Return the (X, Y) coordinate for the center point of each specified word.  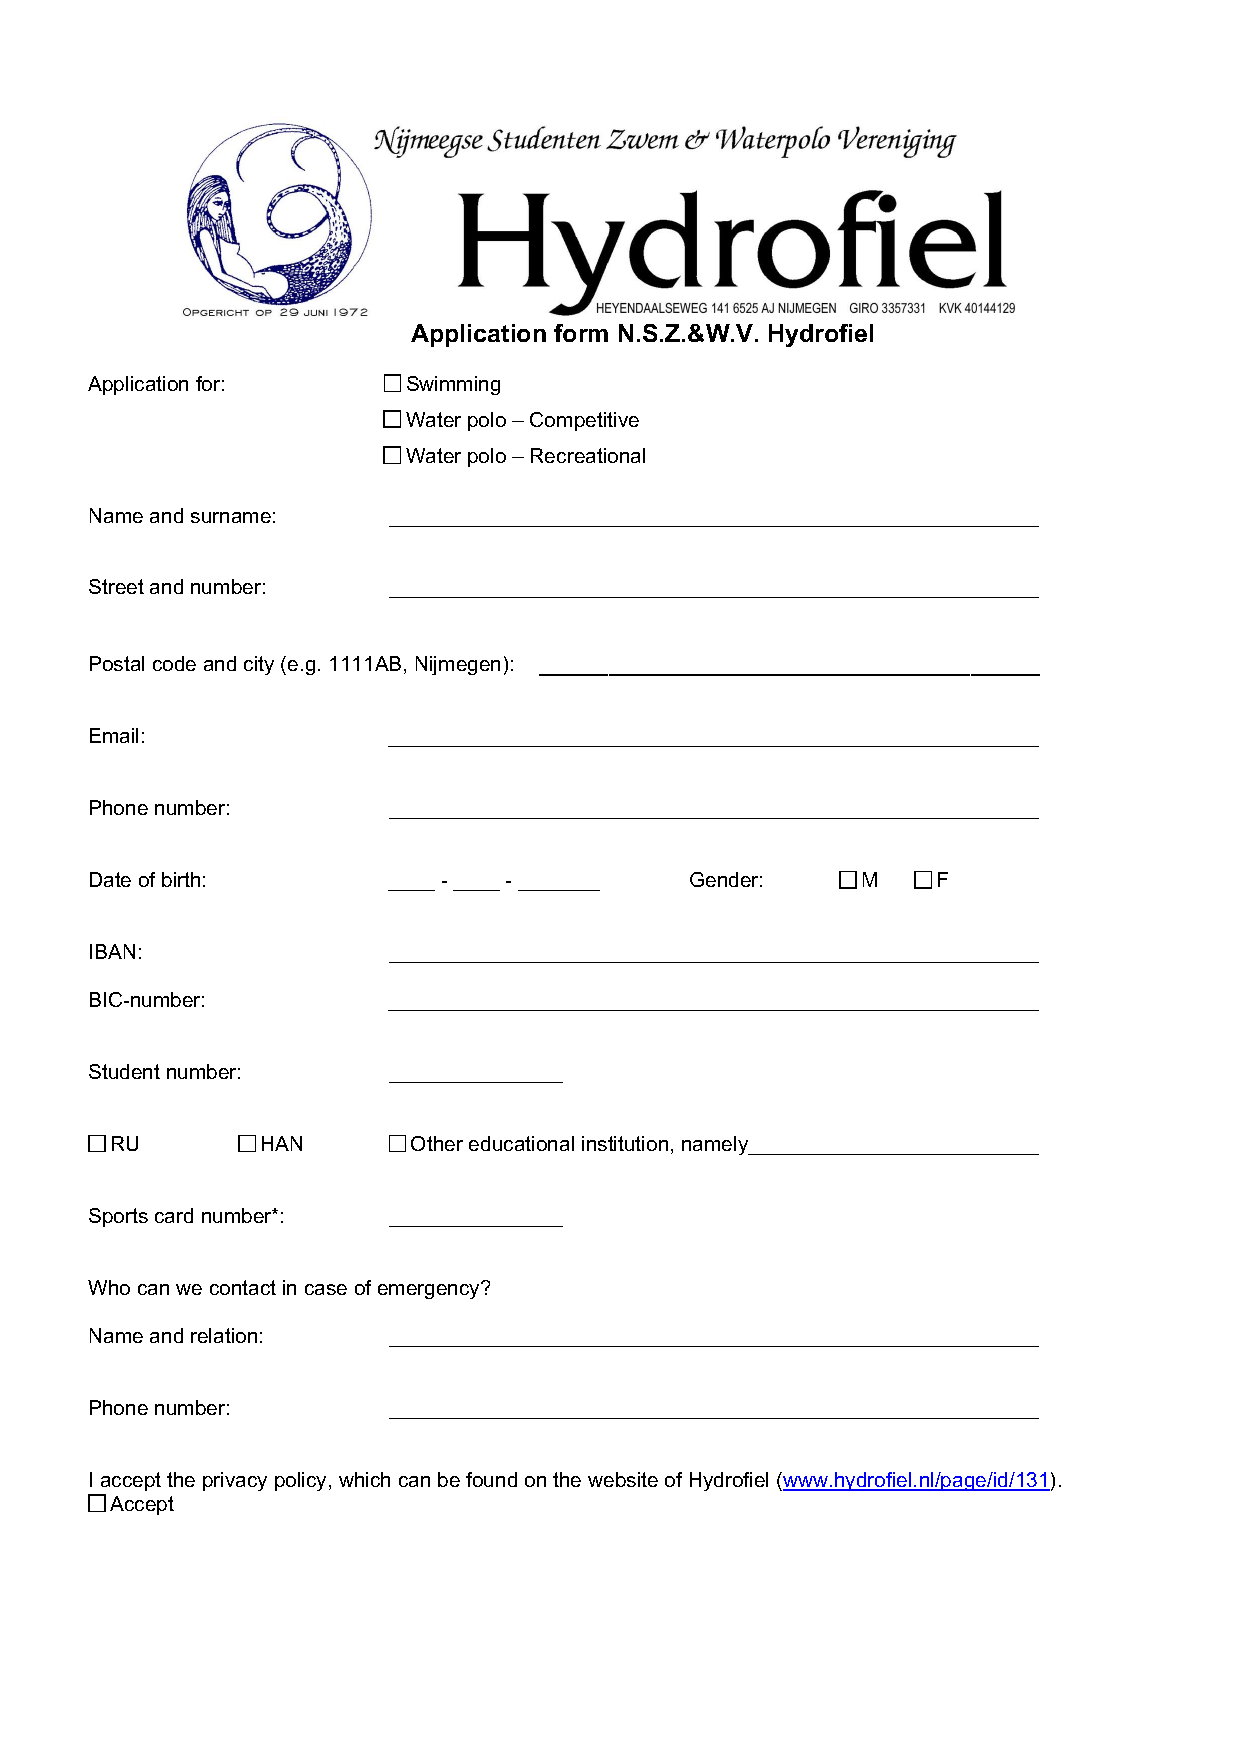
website (623, 1479)
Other (437, 1143)
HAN (282, 1143)
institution (625, 1143)
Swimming (453, 385)
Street (116, 586)
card (174, 1215)
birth (181, 879)
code (174, 663)
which (364, 1479)
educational (521, 1143)
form (581, 333)
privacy (235, 1481)
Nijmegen (458, 665)
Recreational (588, 455)
